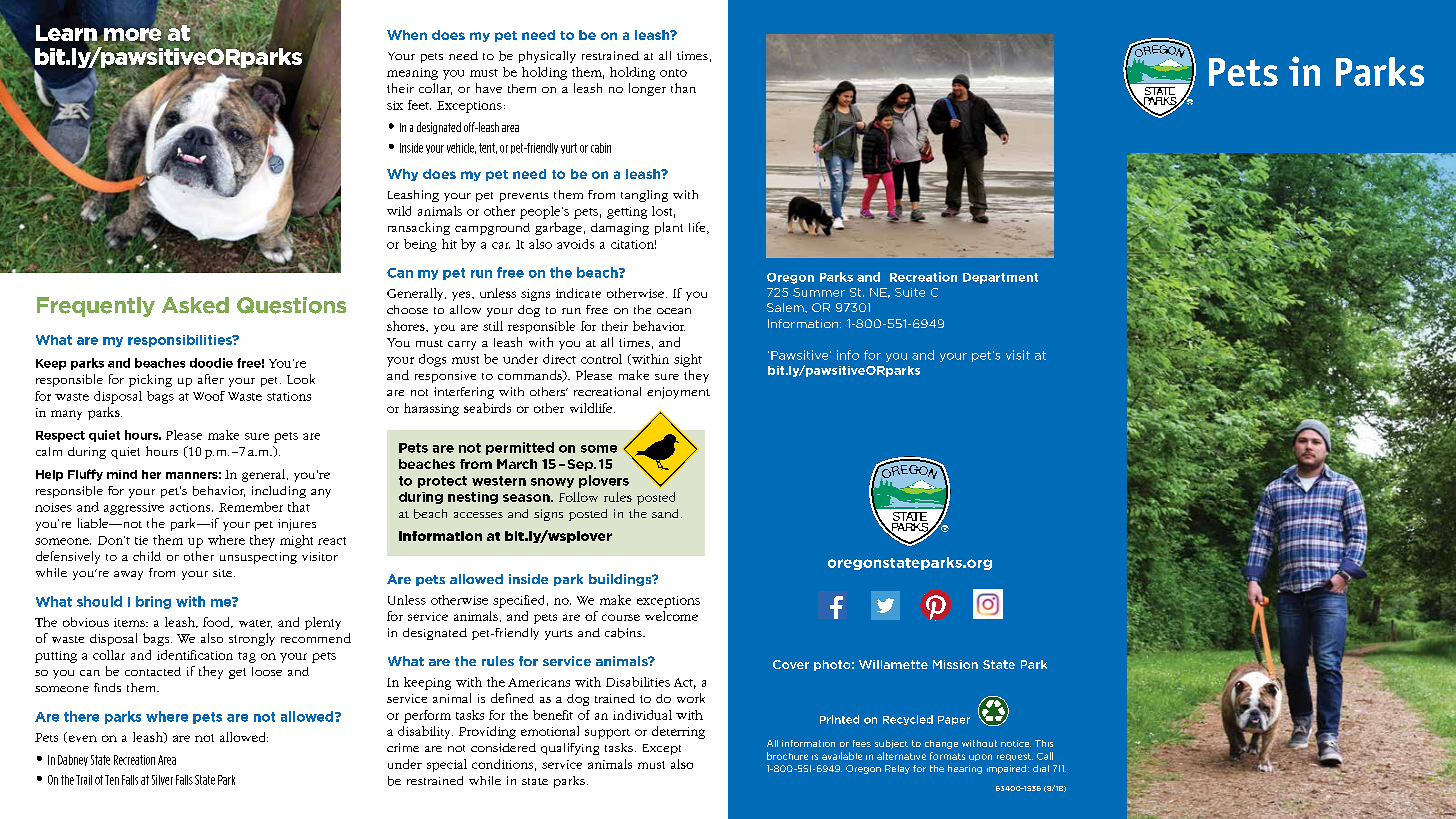 This screenshot has height=819, width=1456. Describe the element at coordinates (132, 33) in the screenshot. I see `more` at that location.
